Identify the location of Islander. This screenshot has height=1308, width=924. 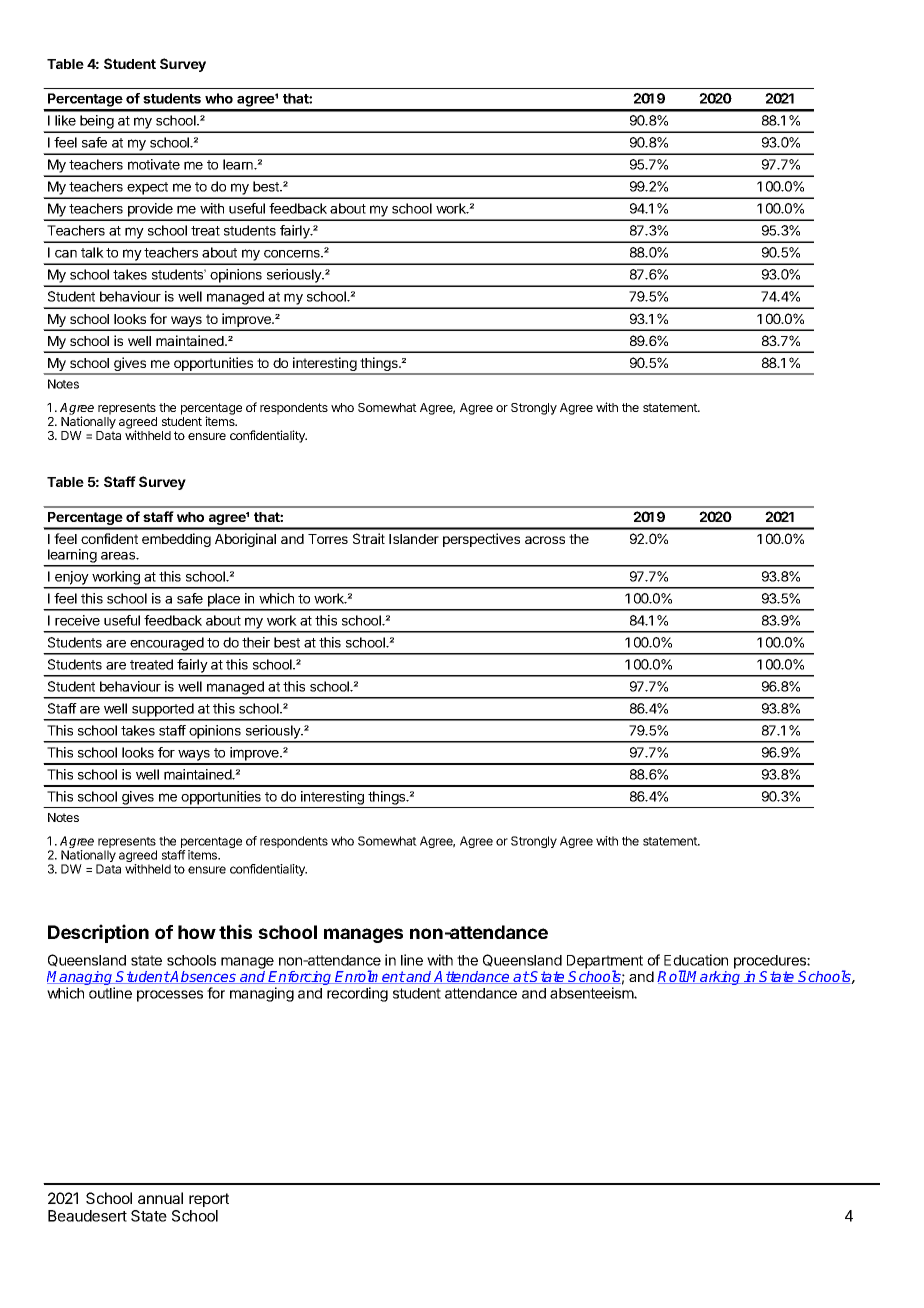
(414, 539).
